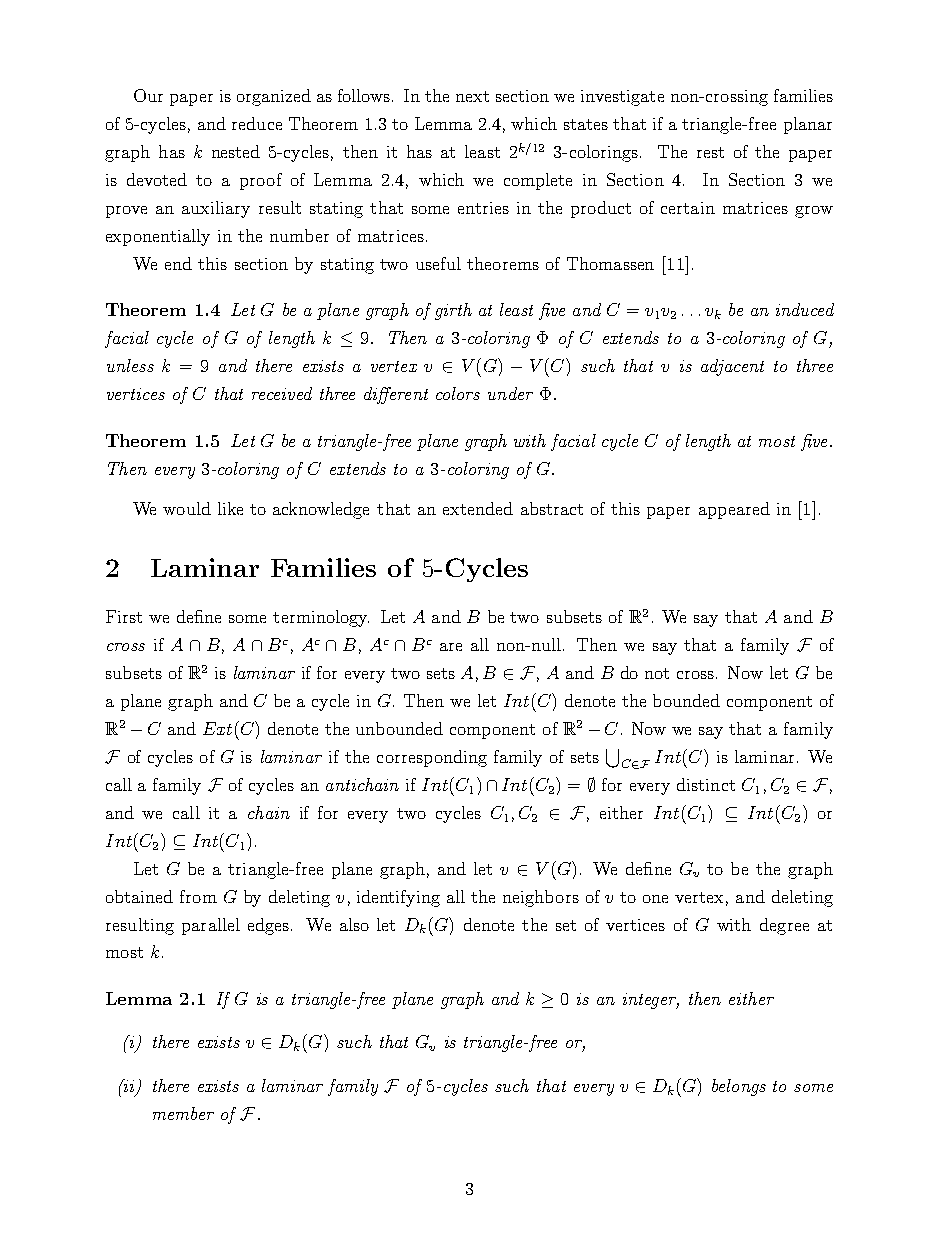 Image resolution: width=952 pixels, height=1233 pixels. What do you see at coordinates (651, 1001) in the image?
I see `integer` at bounding box center [651, 1001].
